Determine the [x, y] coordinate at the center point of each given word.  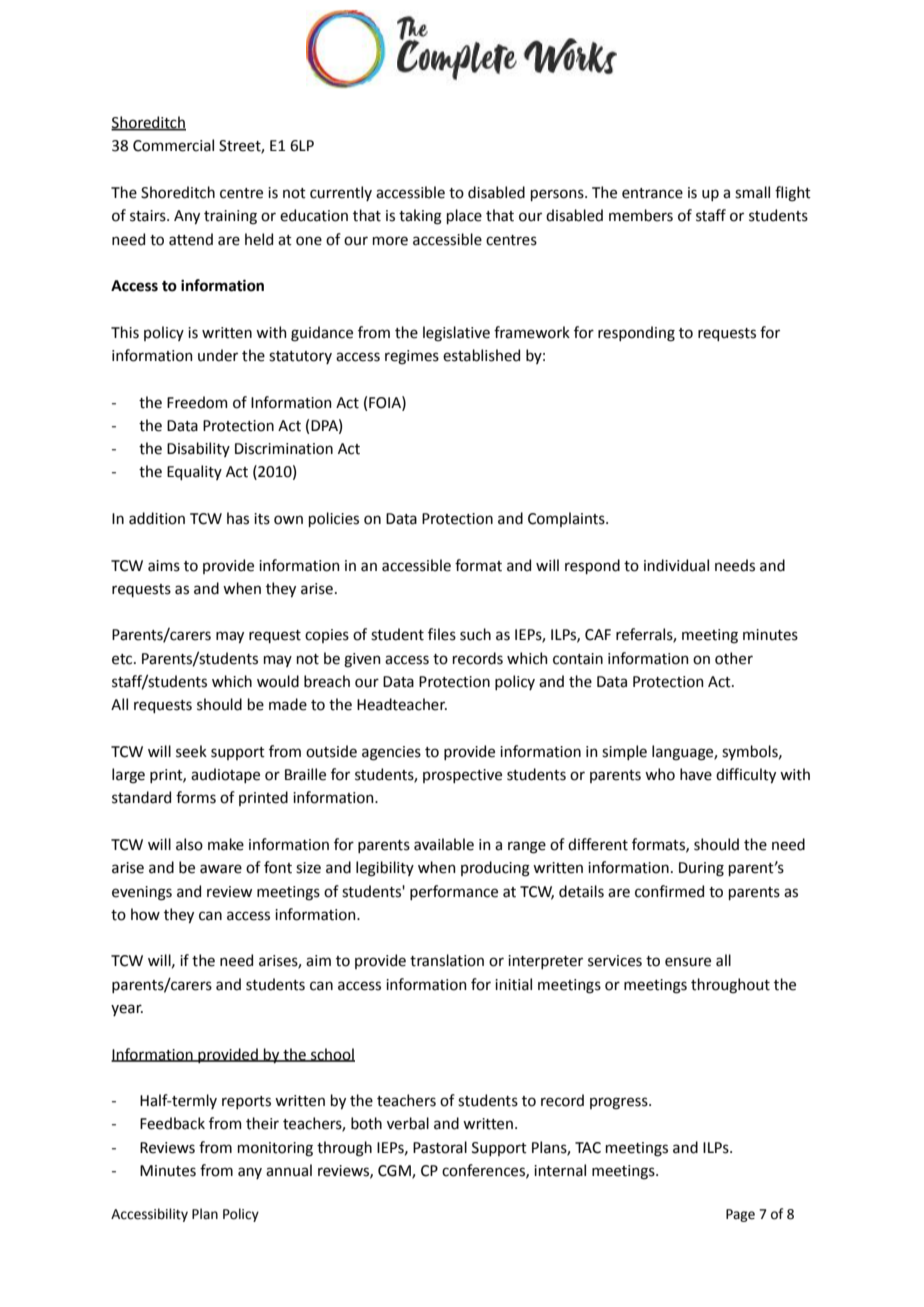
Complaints [567, 519]
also [189, 844]
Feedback [172, 1123]
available [444, 844]
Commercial [173, 145]
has [238, 518]
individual [676, 565]
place [464, 216]
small [752, 192]
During [701, 869]
